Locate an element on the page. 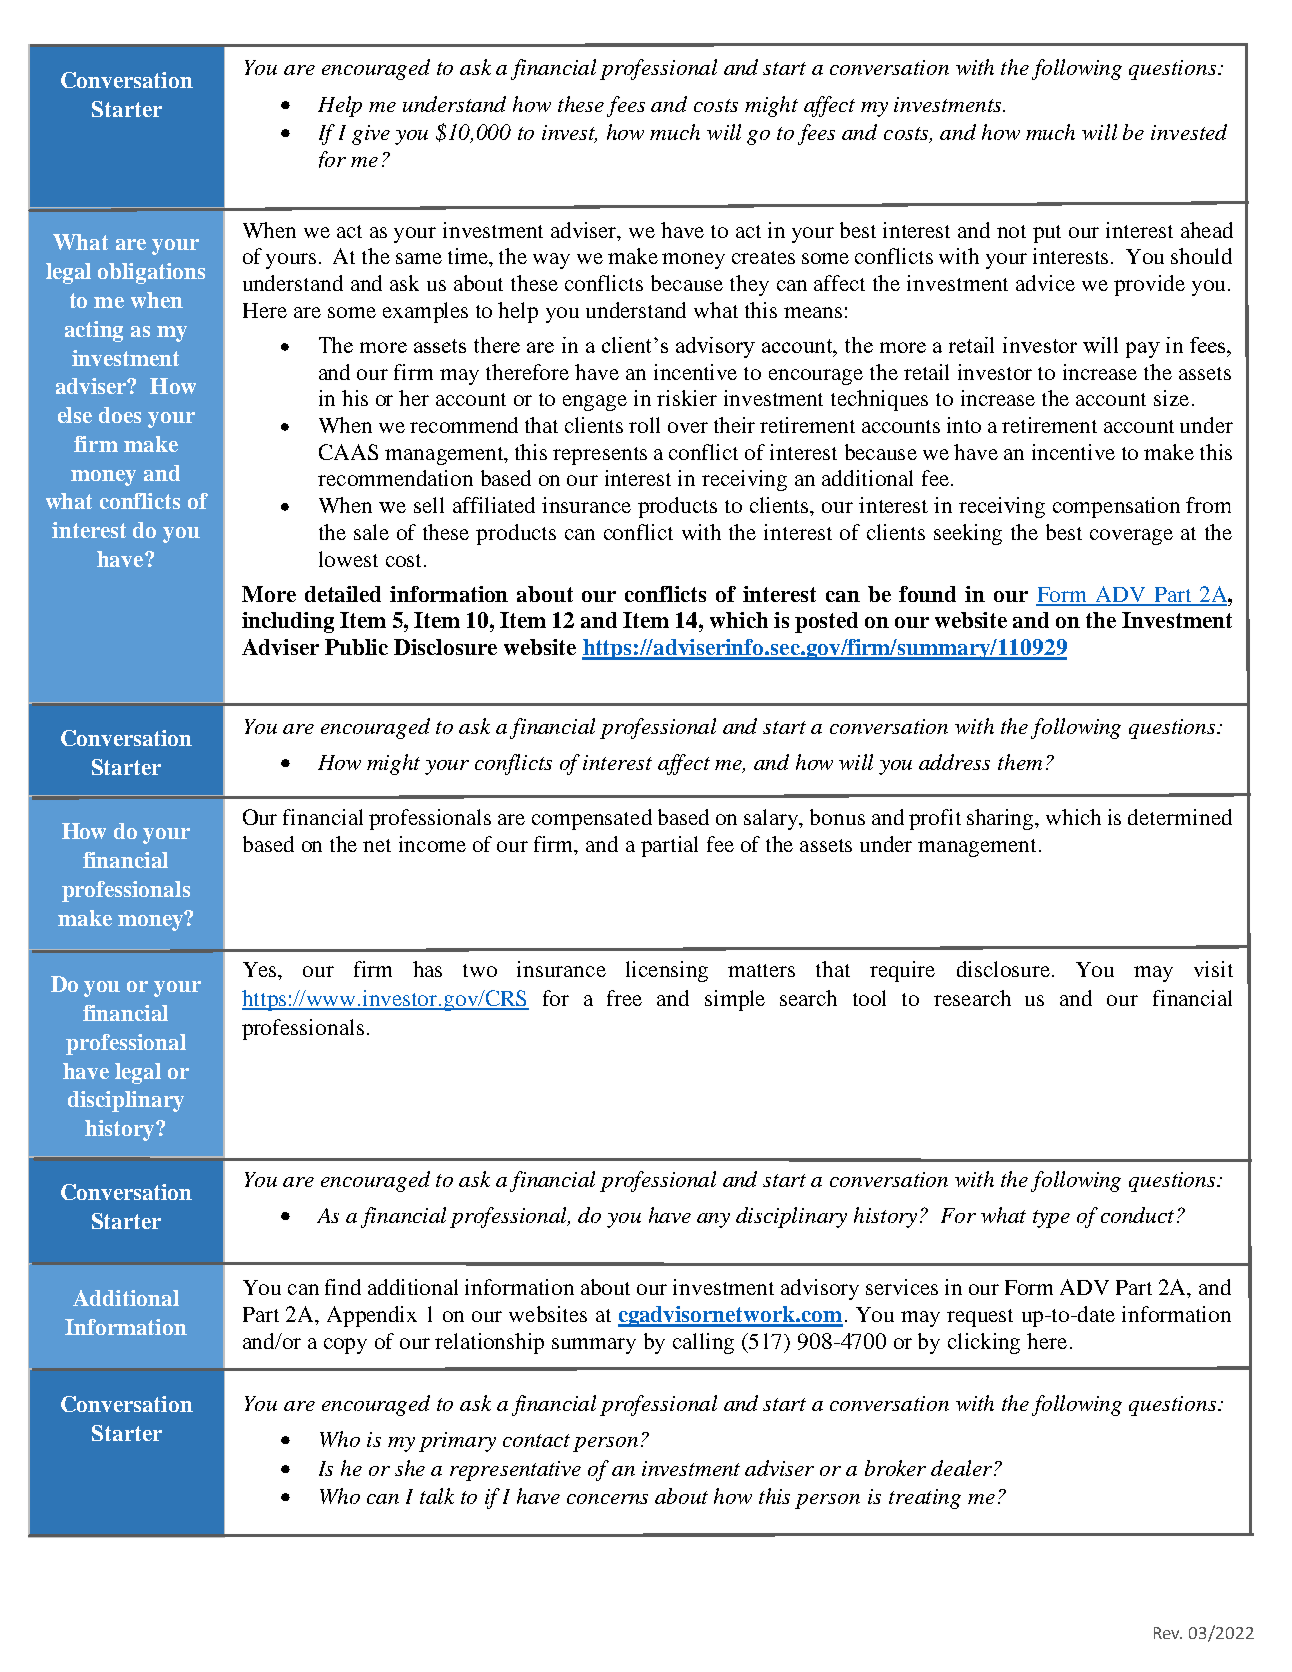 This page has height=1672, width=1292. obligations is located at coordinates (151, 273).
